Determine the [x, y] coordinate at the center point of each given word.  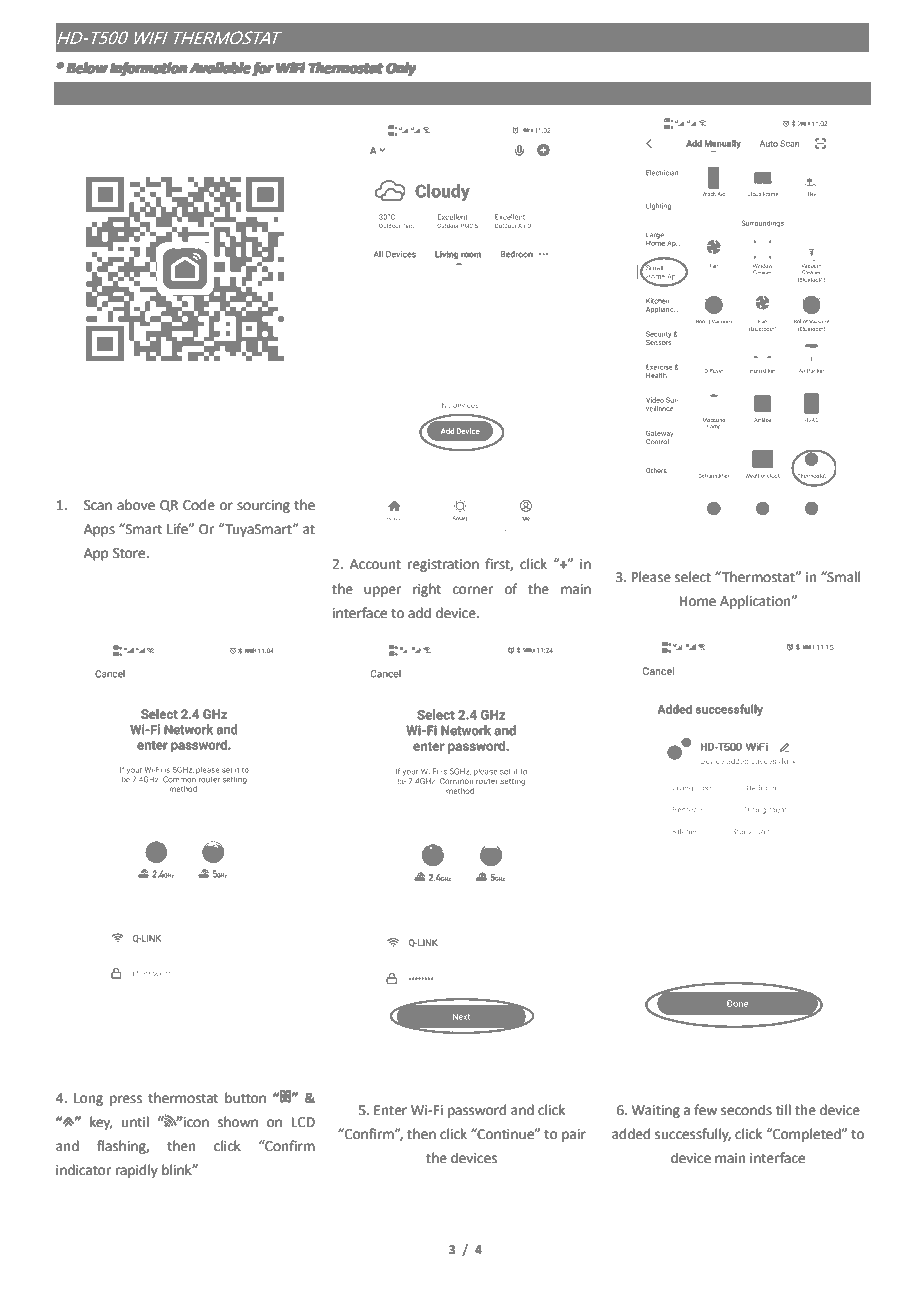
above [136, 505]
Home [698, 601]
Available [220, 67]
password [477, 1111]
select [693, 577]
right [427, 590]
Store [130, 553]
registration [443, 565]
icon [195, 1122]
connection [184, 92]
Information [148, 69]
